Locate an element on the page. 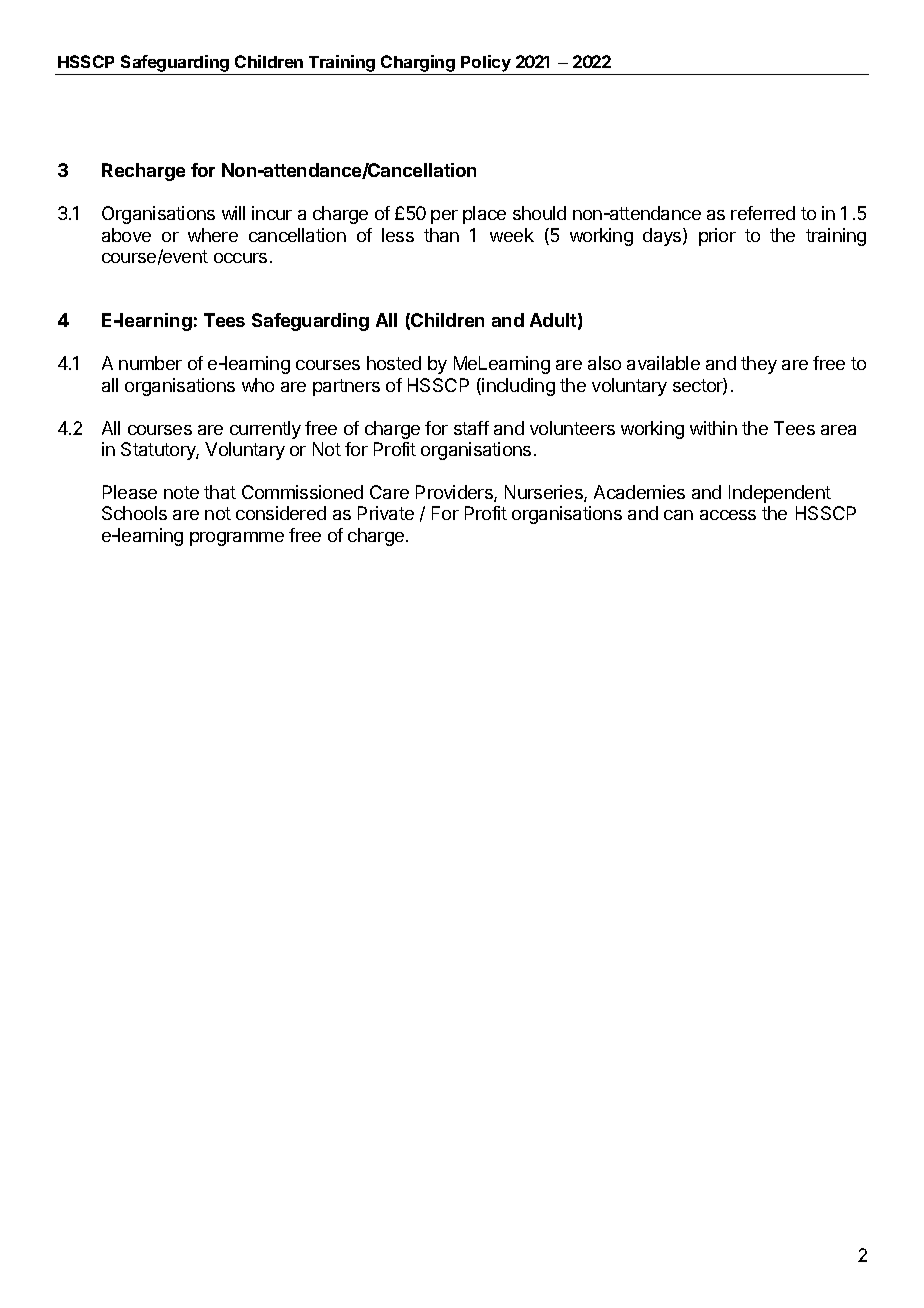  where is located at coordinates (213, 235).
